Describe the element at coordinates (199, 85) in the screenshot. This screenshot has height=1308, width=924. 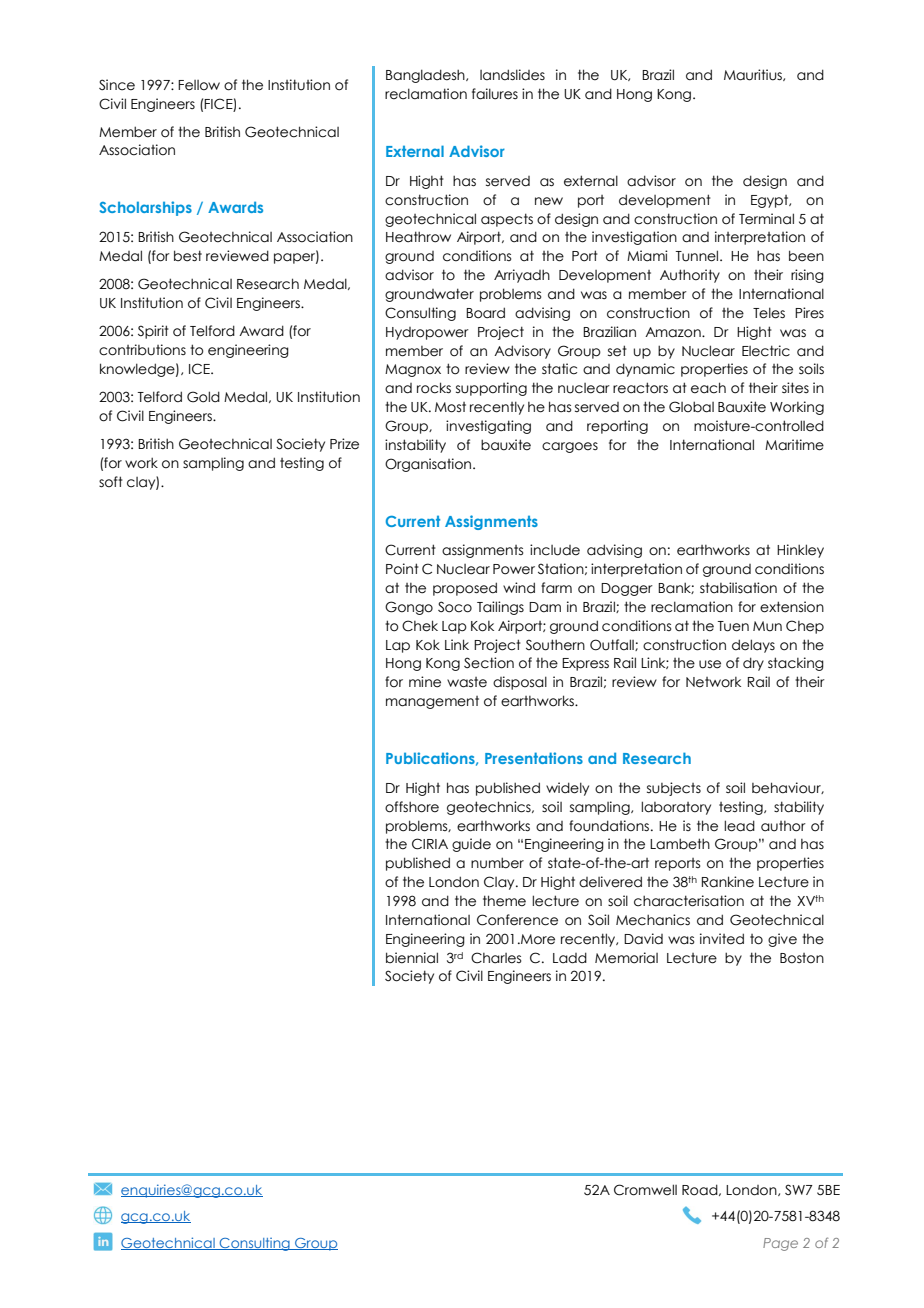
I see `Fellow` at that location.
